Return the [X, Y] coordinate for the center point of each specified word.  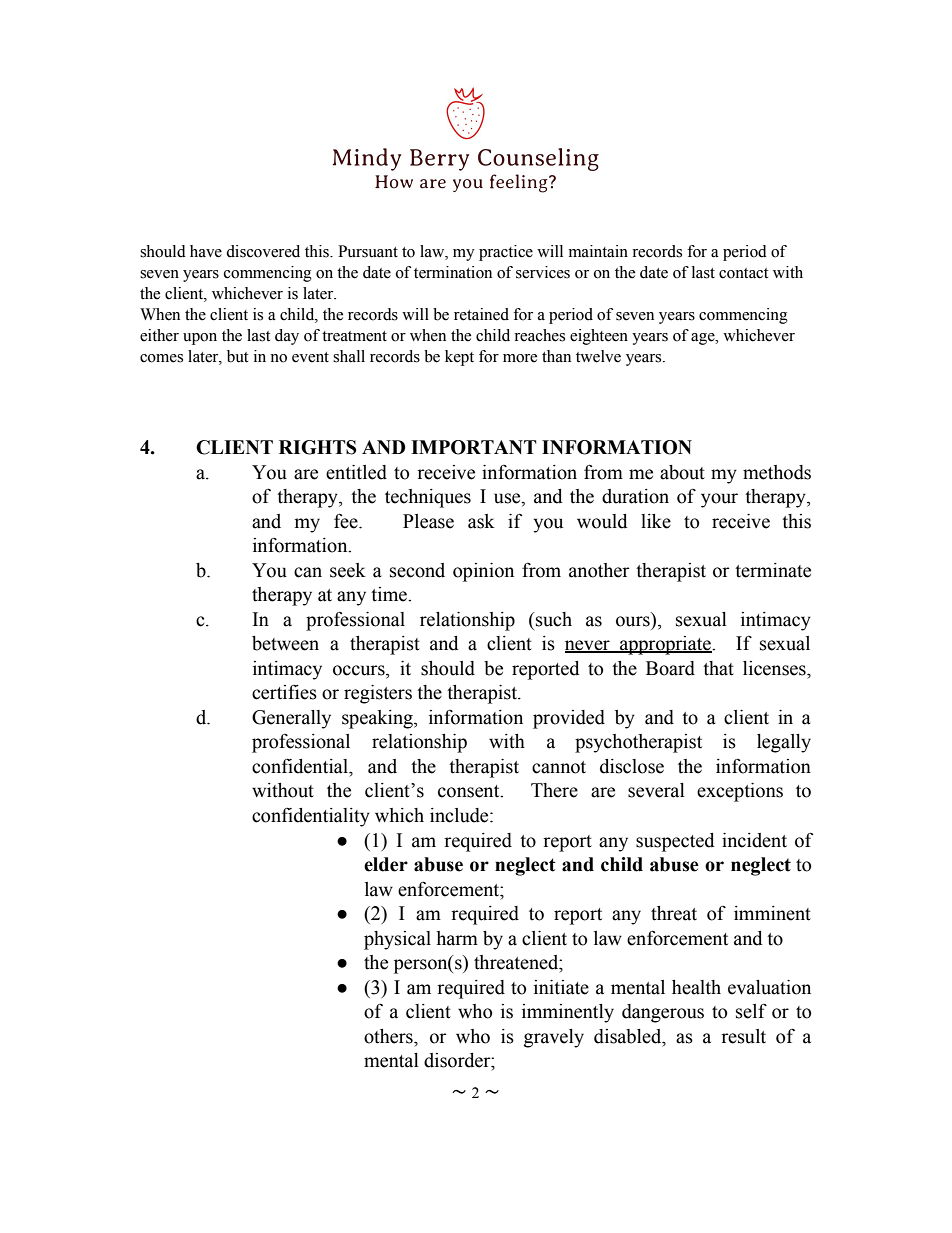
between [285, 643]
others [389, 1036]
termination [453, 272]
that [718, 668]
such [553, 619]
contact [743, 273]
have [206, 251]
